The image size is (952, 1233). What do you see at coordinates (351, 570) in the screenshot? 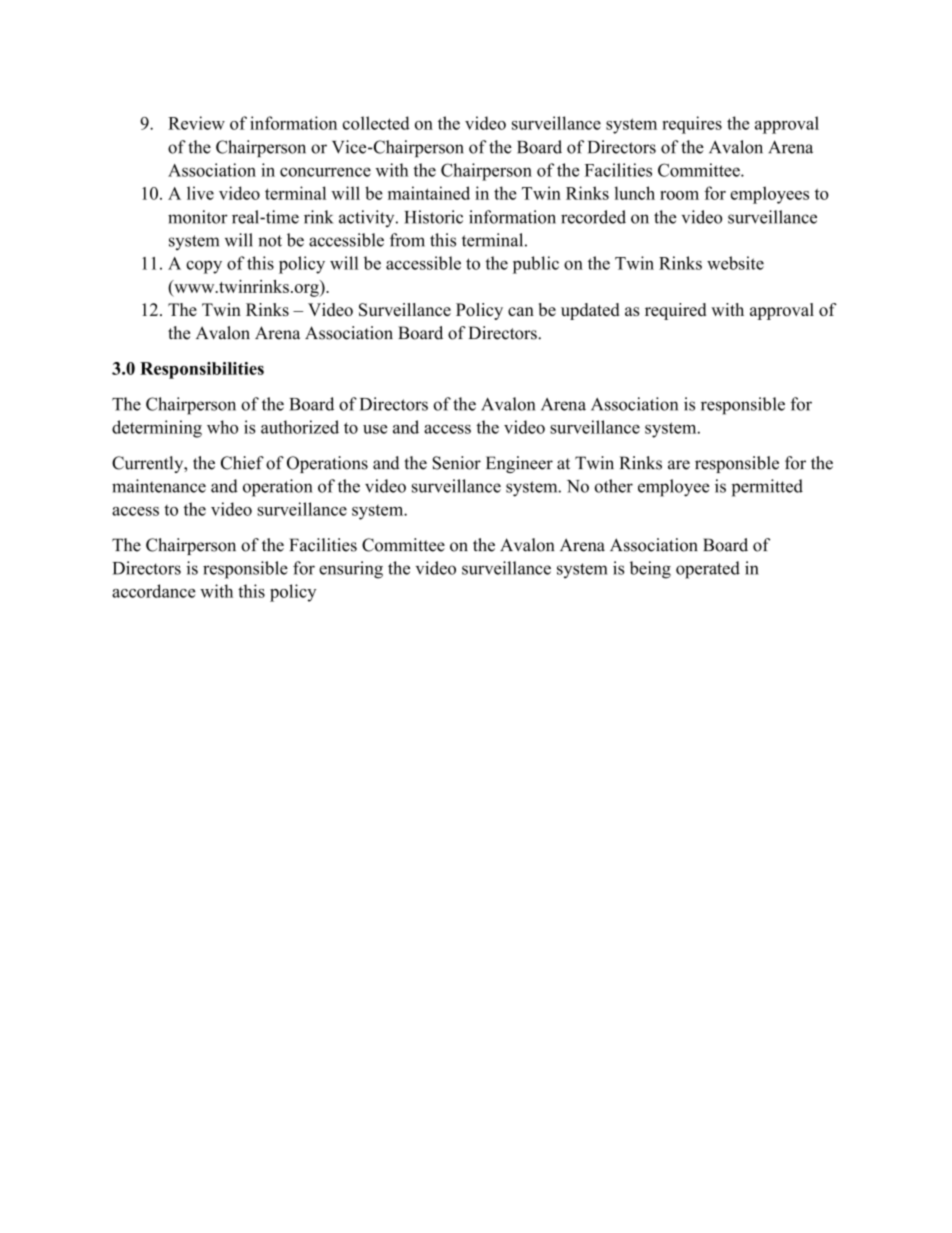
I see `ensuring` at bounding box center [351, 570].
